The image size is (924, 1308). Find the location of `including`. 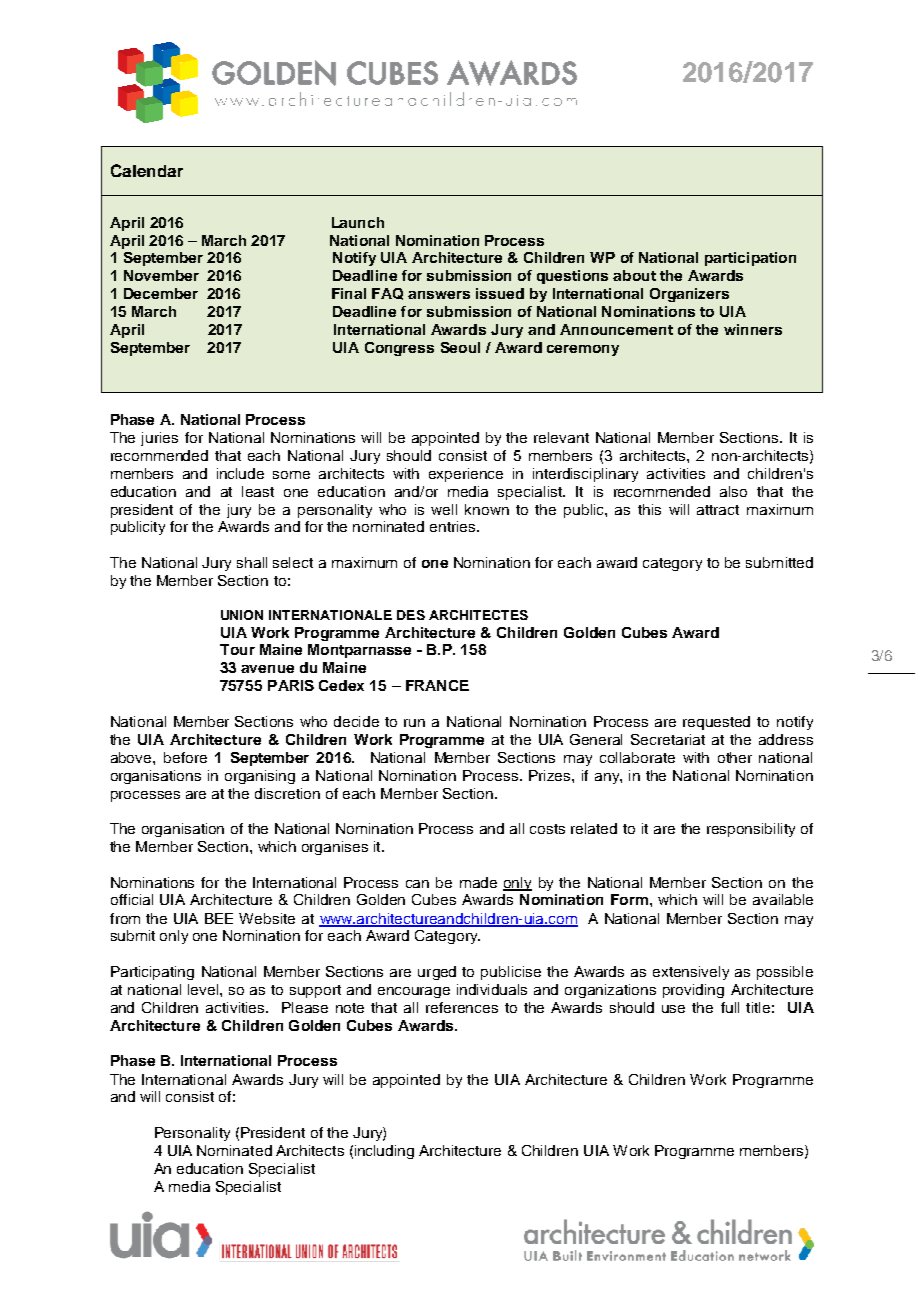

including is located at coordinates (384, 1152).
